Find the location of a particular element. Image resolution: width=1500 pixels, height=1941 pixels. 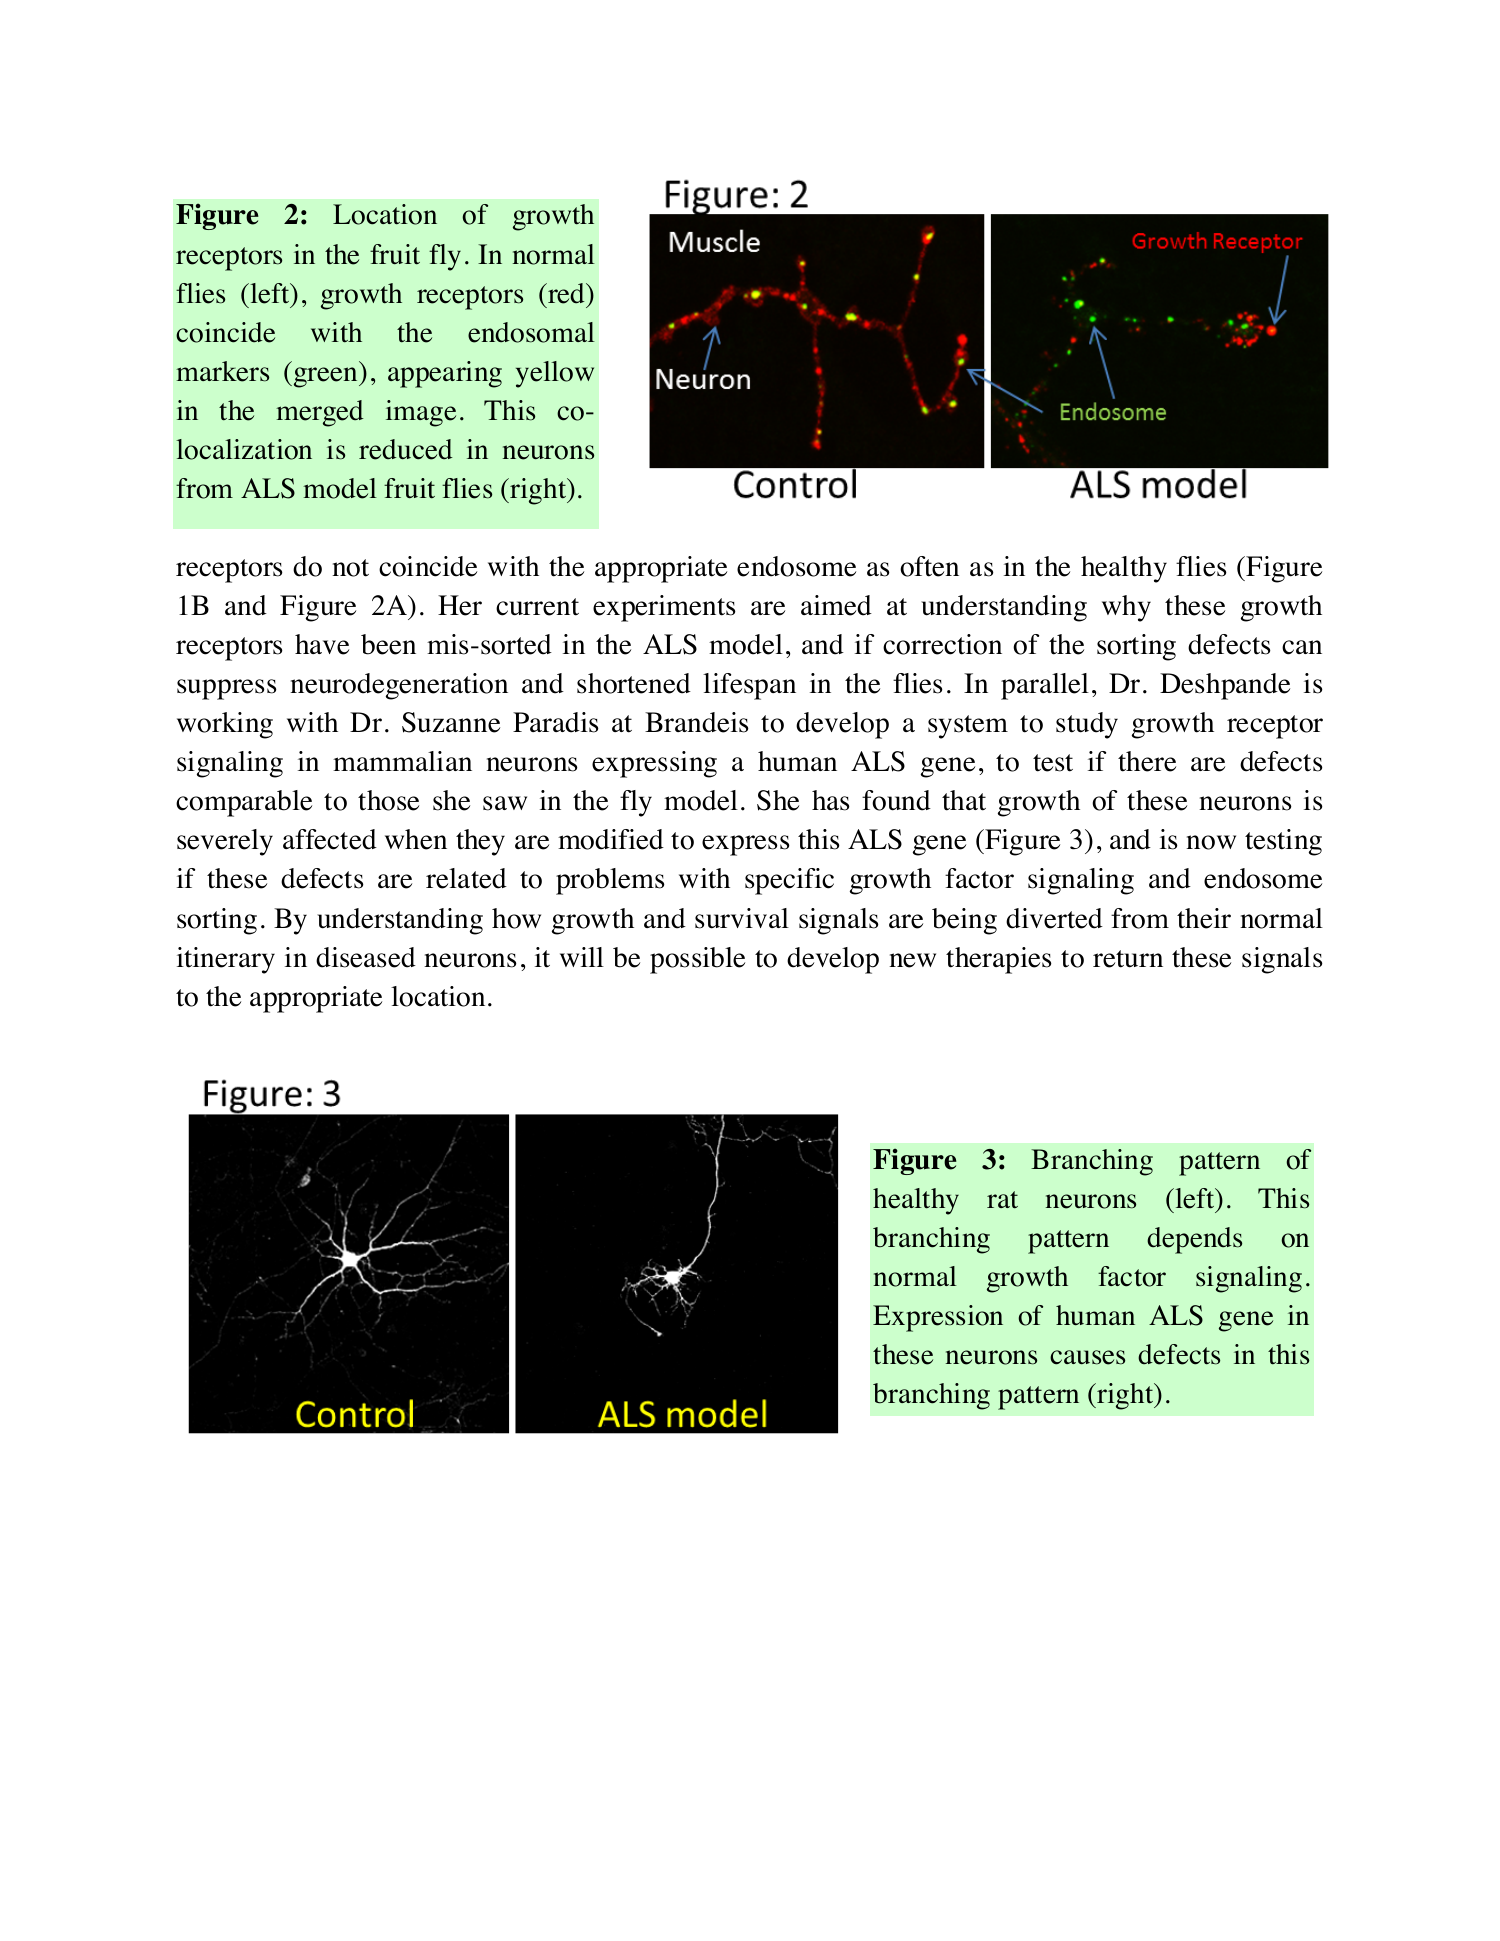

affected is located at coordinates (330, 839).
